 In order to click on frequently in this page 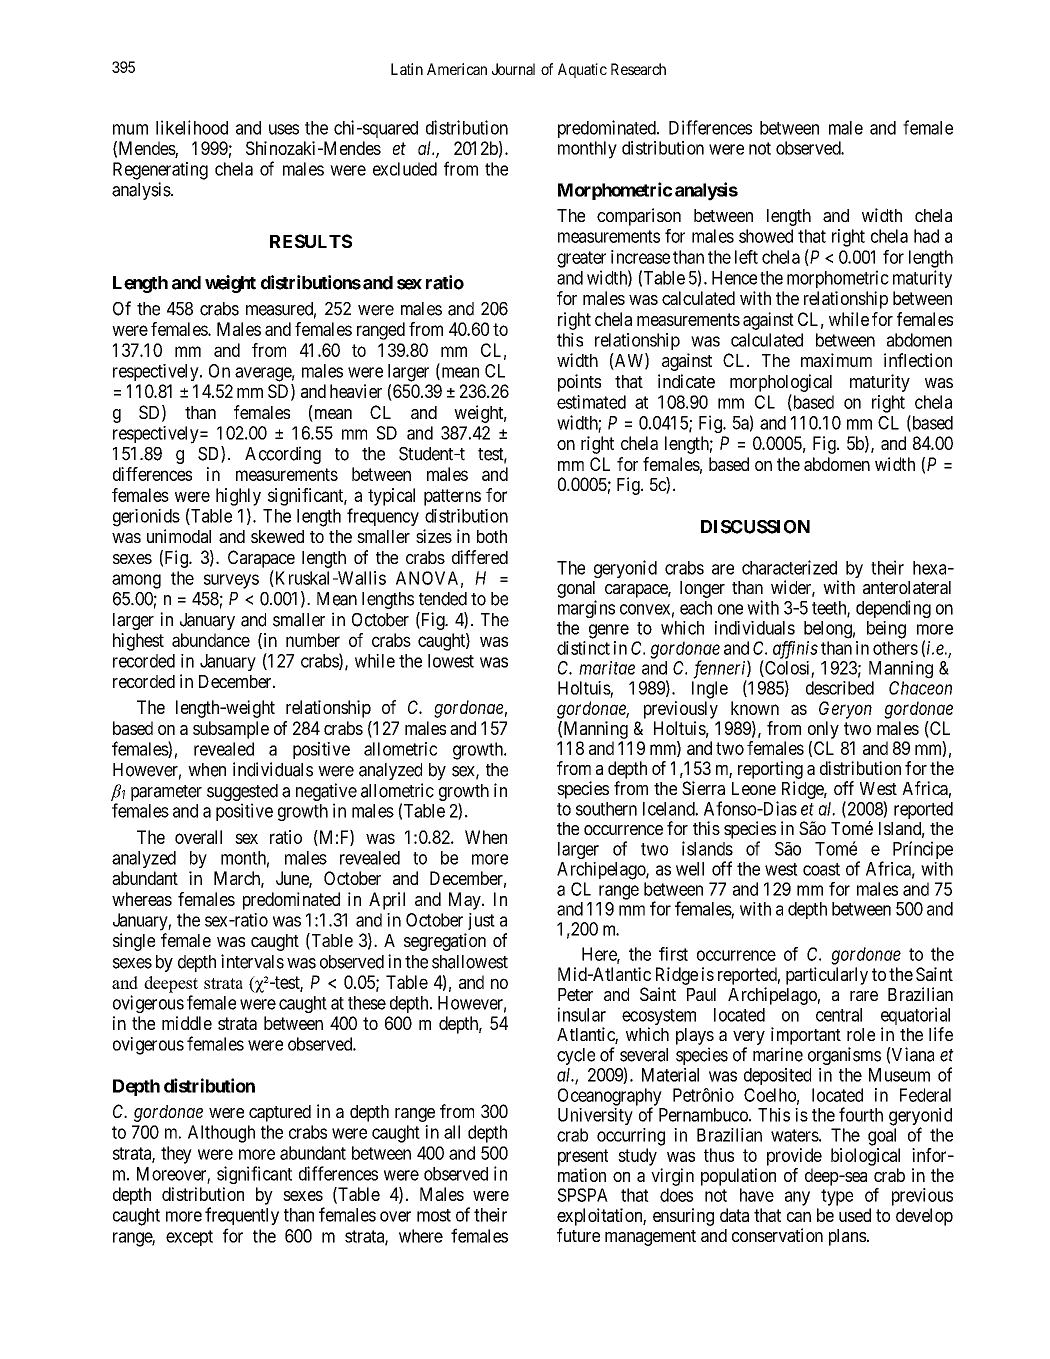, I will do `click(242, 1216)`.
